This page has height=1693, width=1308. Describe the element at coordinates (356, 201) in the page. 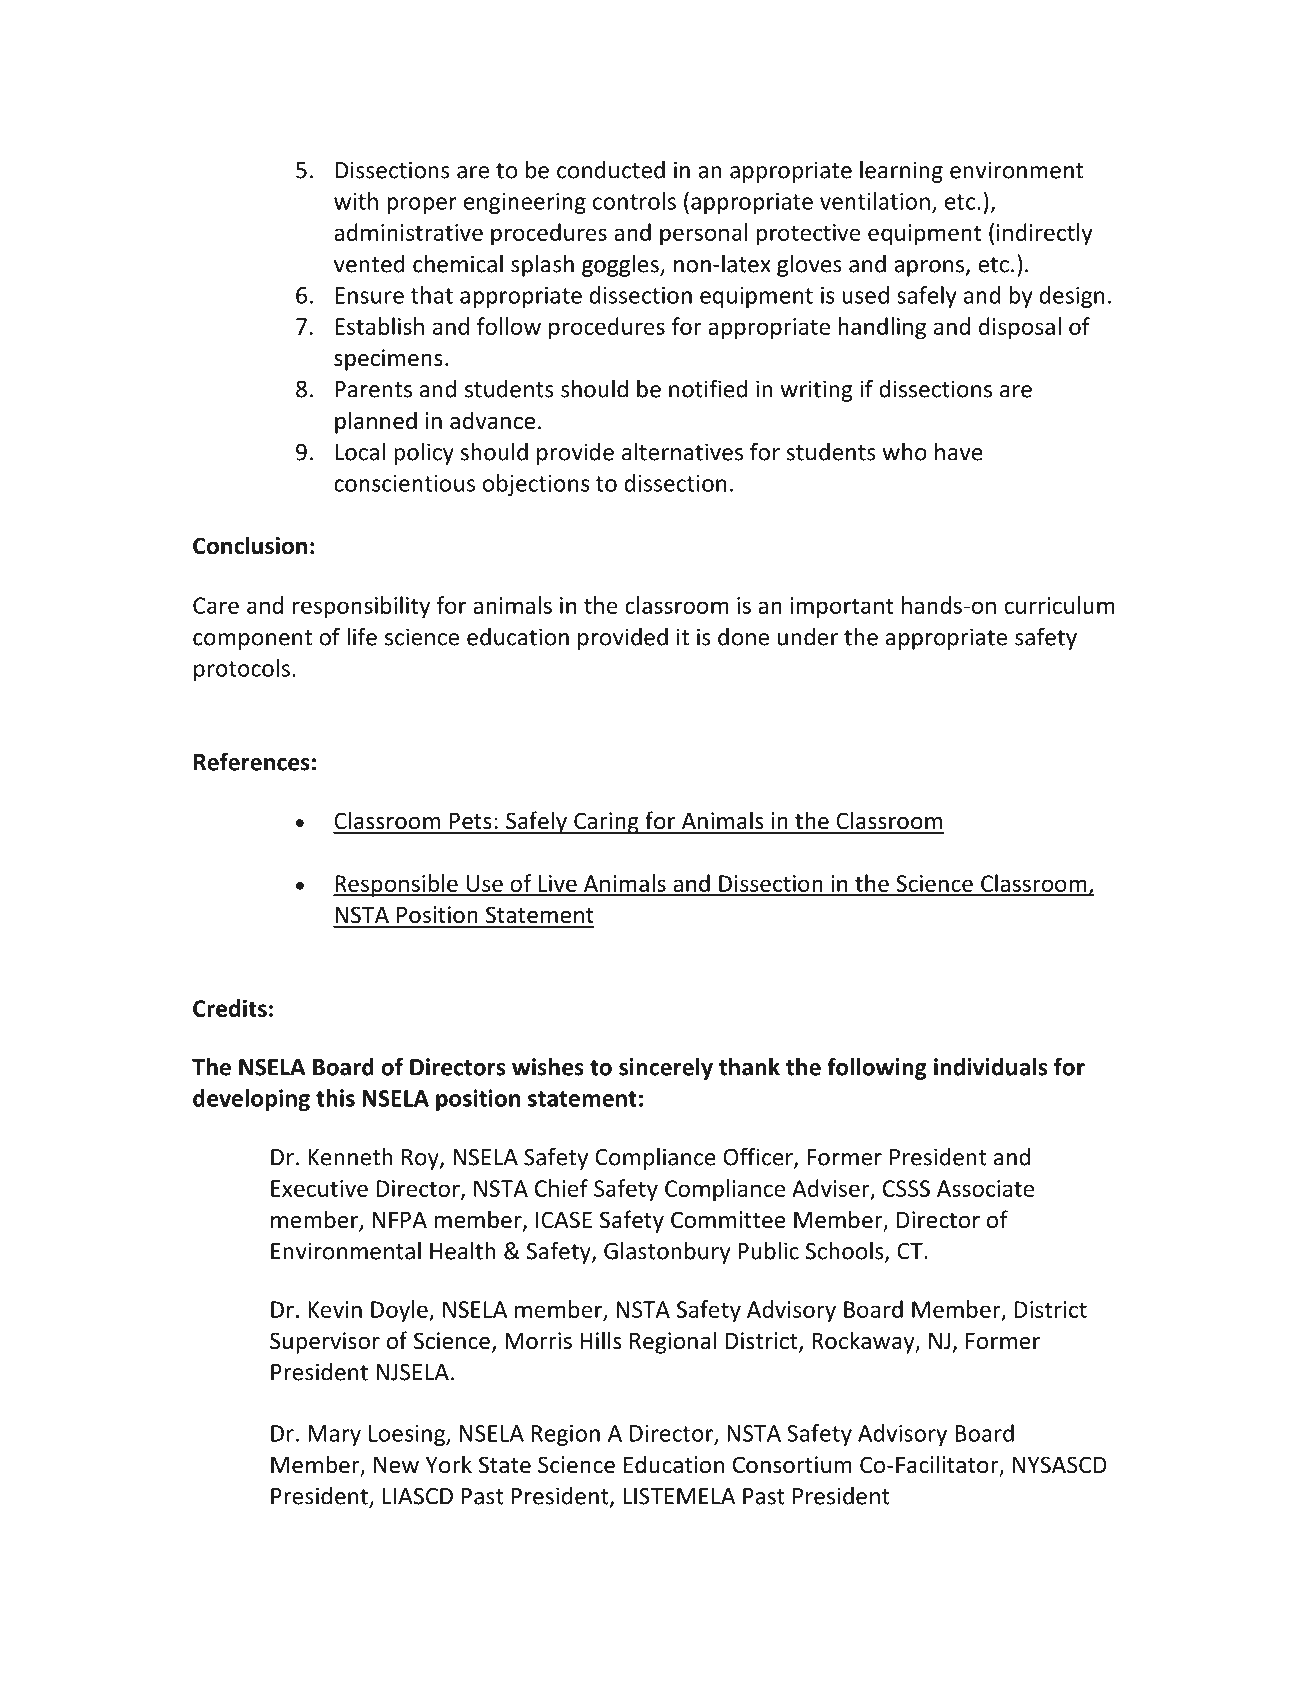

I see `with` at that location.
